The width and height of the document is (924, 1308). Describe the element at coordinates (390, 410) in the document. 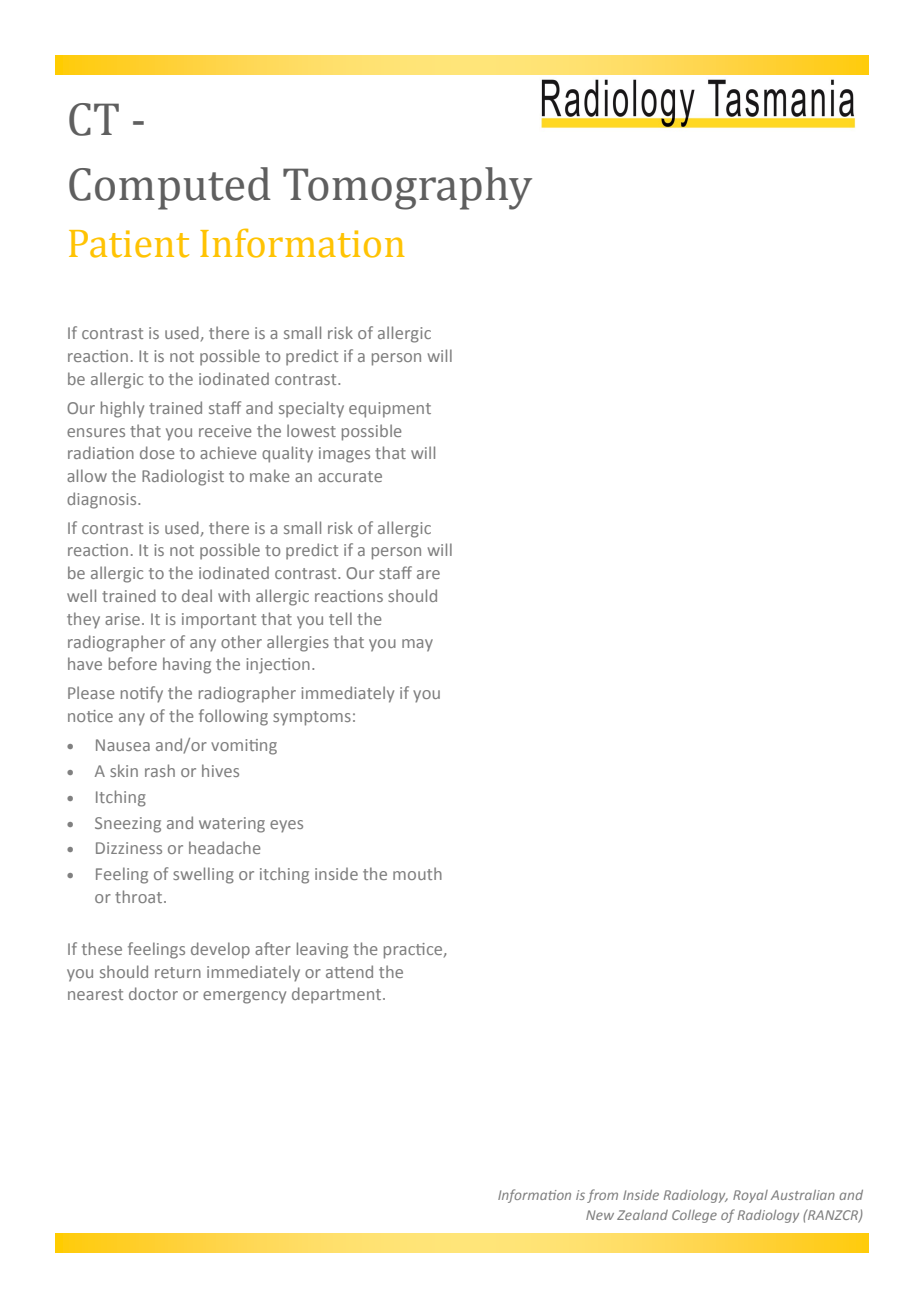

I see `equipment` at that location.
